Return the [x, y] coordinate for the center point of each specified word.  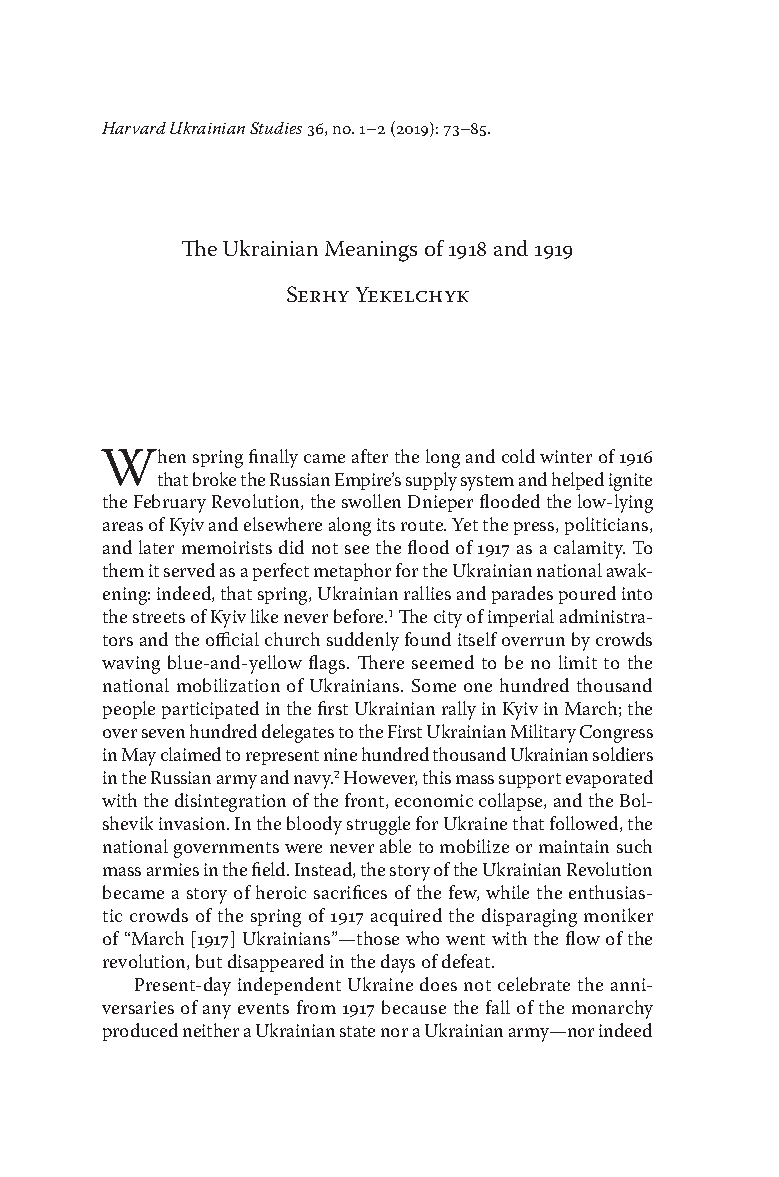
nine [340, 754]
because [414, 1007]
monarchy [612, 1009]
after [370, 456]
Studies [276, 128]
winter [566, 456]
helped [578, 481]
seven [163, 733]
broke [214, 479]
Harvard [134, 128]
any [217, 1012]
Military [543, 733]
